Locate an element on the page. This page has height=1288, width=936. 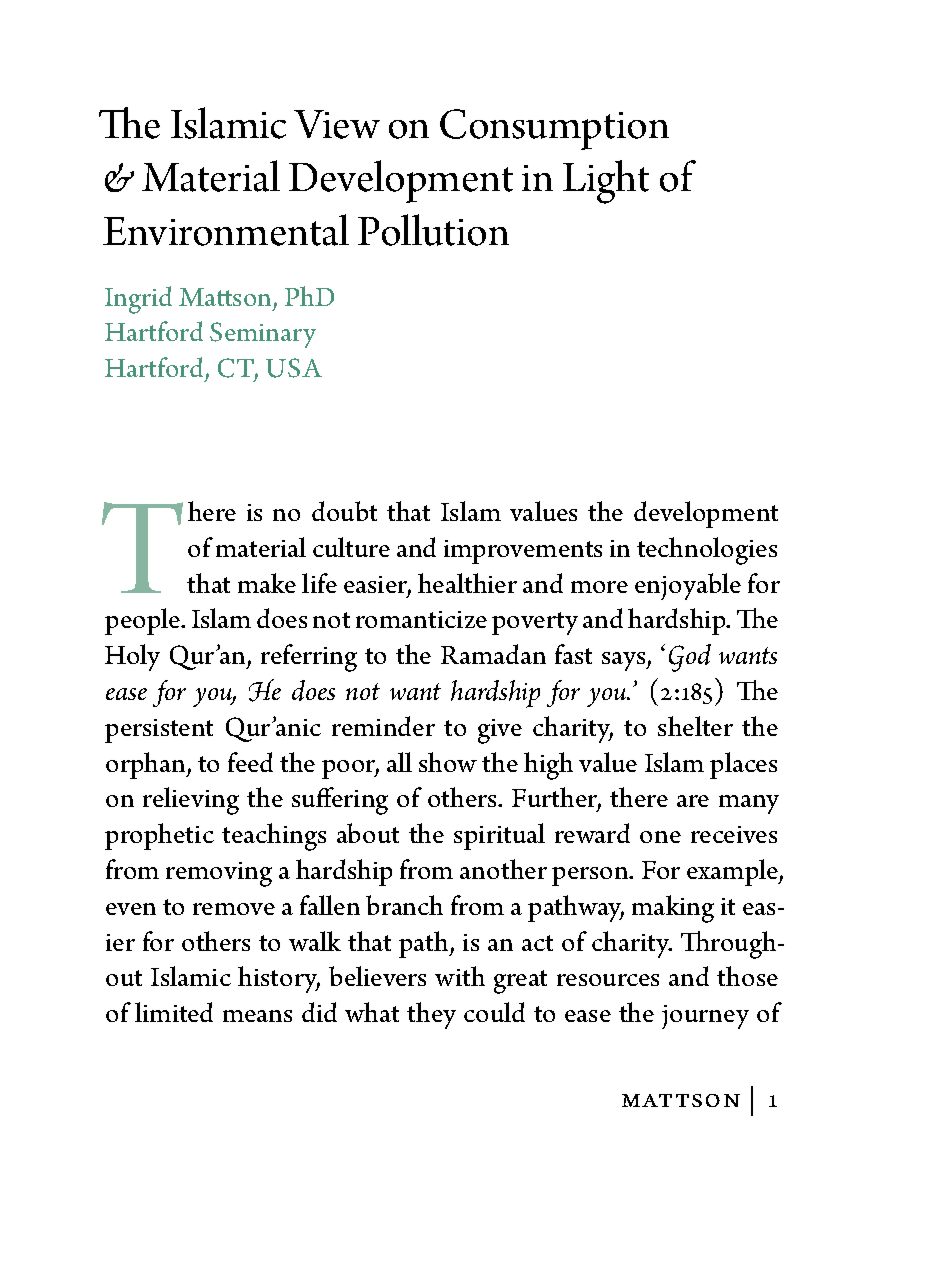
Environmental is located at coordinates (226, 230).
